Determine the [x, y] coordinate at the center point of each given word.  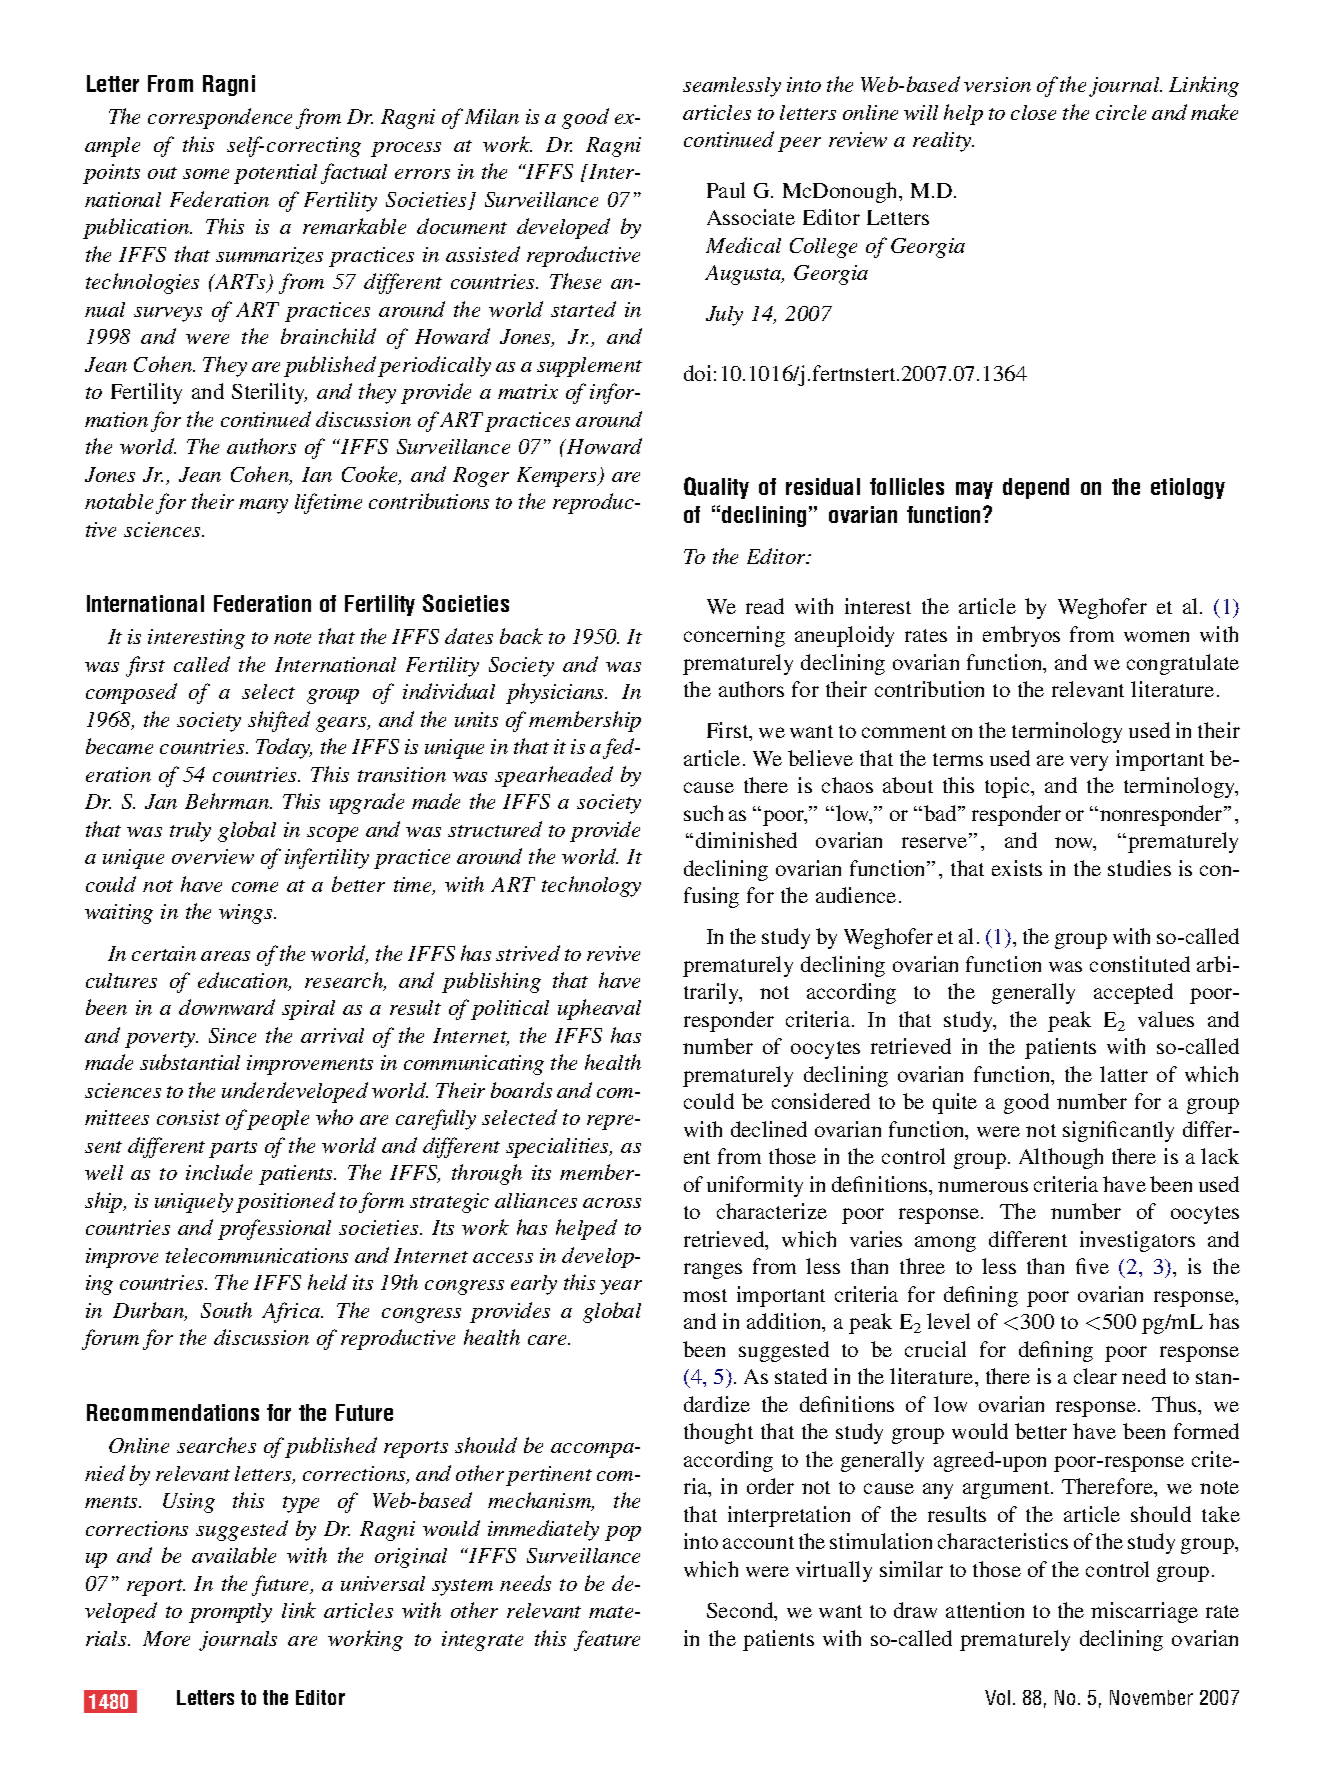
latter [1124, 1074]
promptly [230, 1613]
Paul [726, 190]
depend [1036, 488]
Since [232, 1035]
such [703, 813]
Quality [716, 488]
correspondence [220, 118]
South [226, 1310]
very [1089, 763]
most [705, 1295]
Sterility [269, 393]
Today [284, 748]
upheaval [599, 1009]
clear [1095, 1376]
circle [1121, 112]
